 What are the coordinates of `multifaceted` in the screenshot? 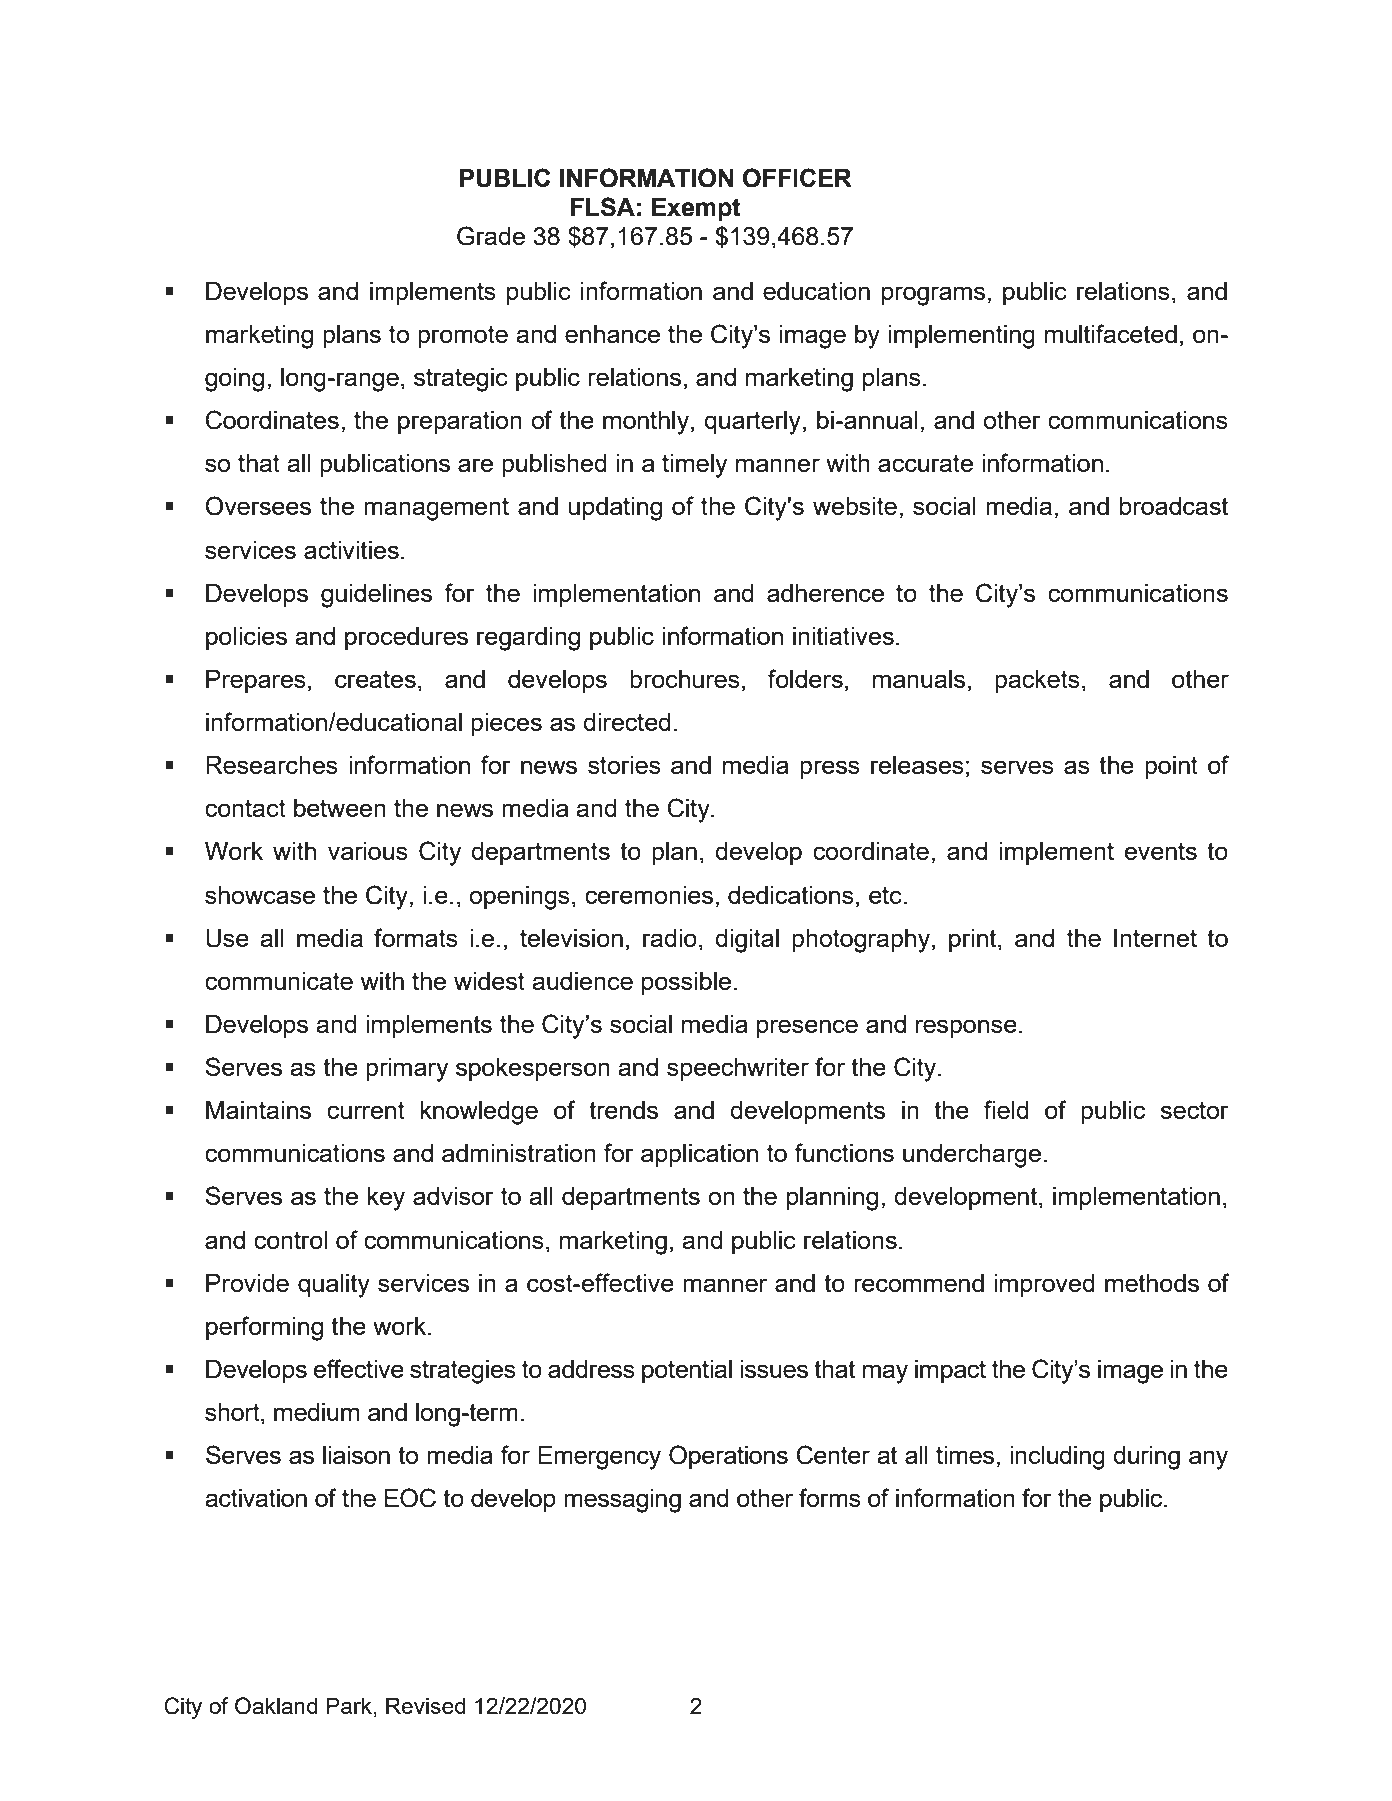 It's located at (1111, 333).
